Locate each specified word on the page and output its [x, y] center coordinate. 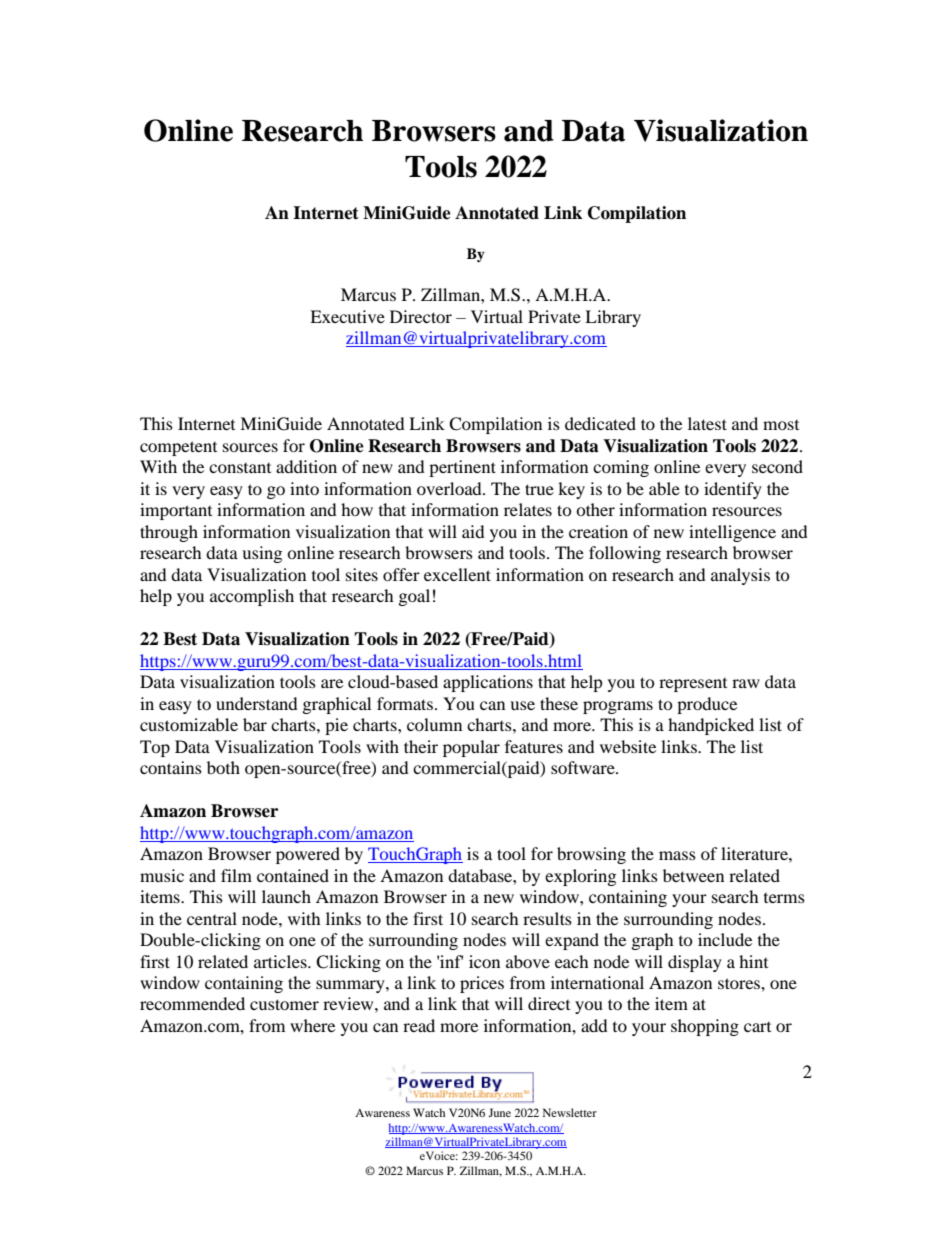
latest [707, 423]
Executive [347, 316]
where [312, 1025]
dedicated [600, 423]
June [499, 1112]
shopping [705, 1027]
